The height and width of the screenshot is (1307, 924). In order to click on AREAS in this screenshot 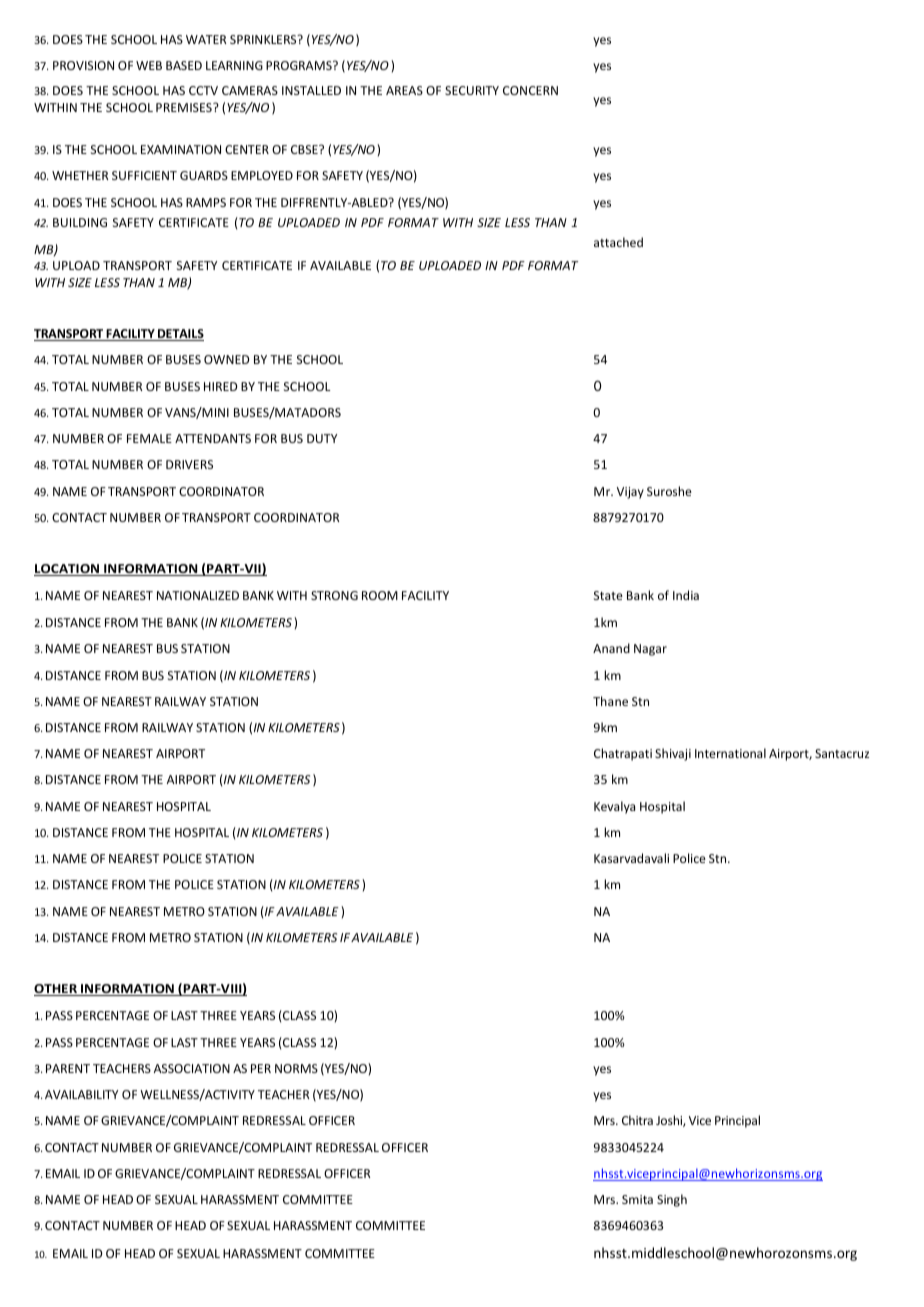, I will do `click(404, 90)`.
